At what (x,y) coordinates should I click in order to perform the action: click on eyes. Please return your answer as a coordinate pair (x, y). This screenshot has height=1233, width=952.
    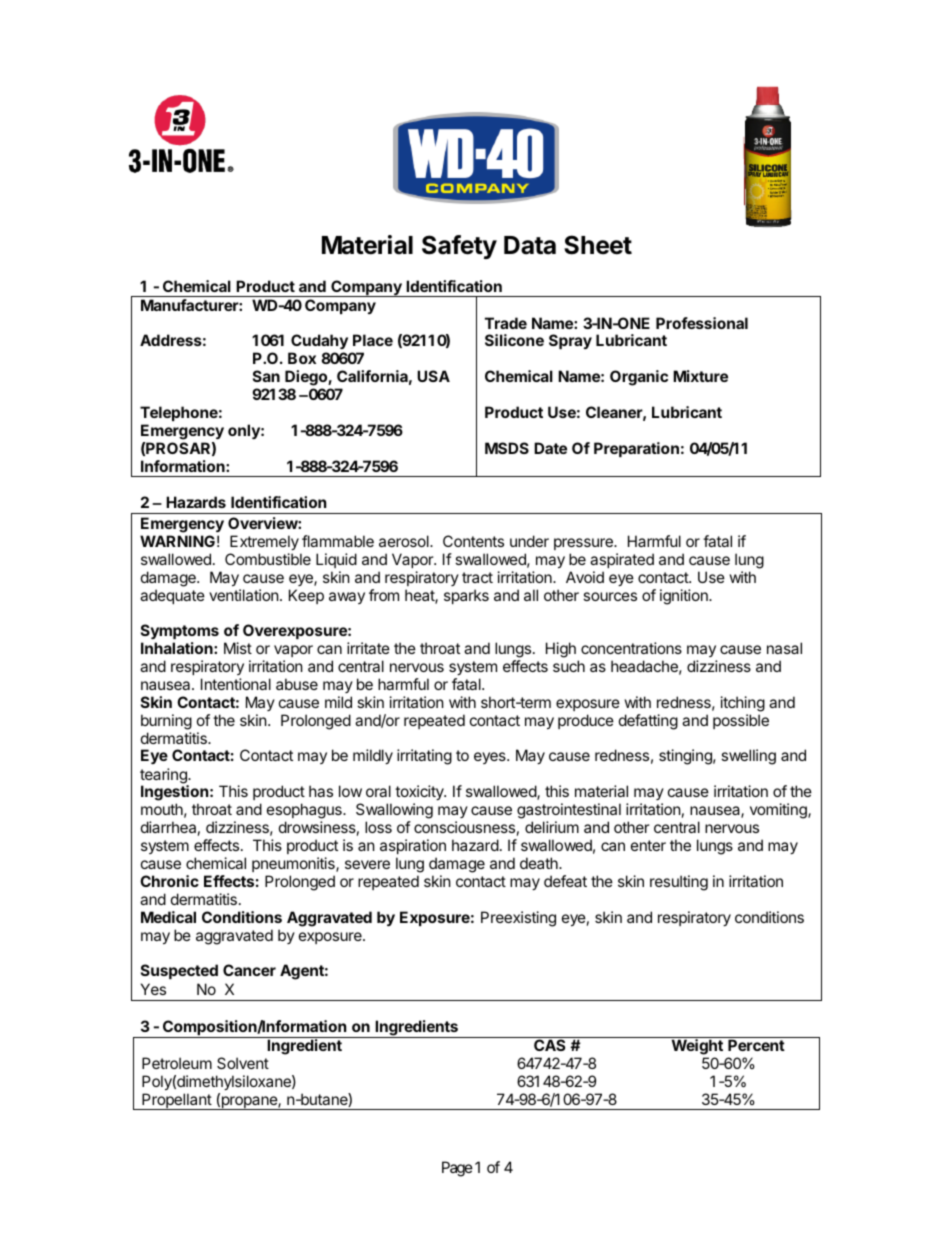
    Looking at the image, I should click on (491, 758).
